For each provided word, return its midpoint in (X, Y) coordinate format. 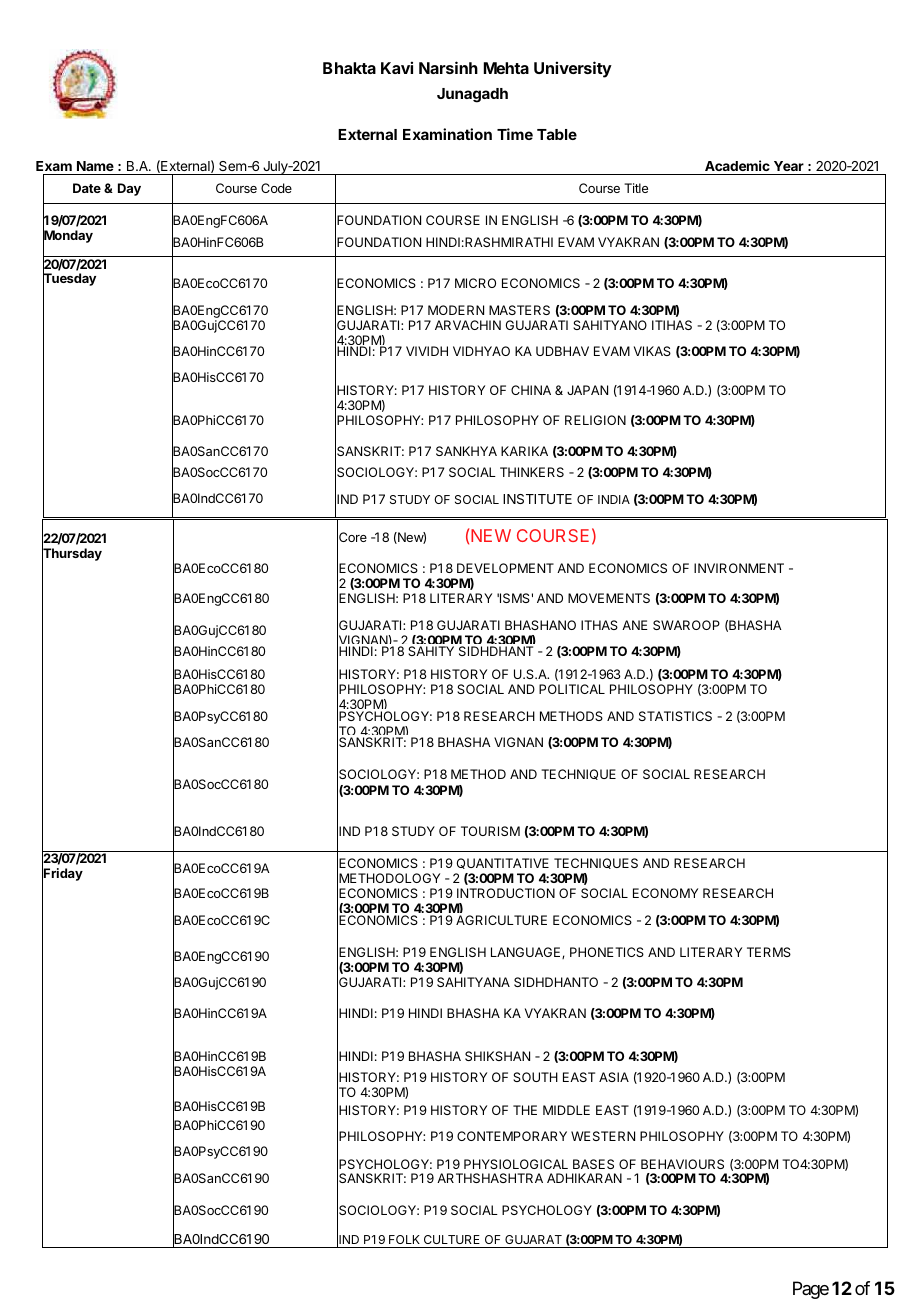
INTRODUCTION (506, 893)
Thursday (72, 555)
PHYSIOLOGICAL (516, 1164)
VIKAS (652, 351)
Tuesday (69, 280)
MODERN (456, 310)
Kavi (397, 67)
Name (95, 166)
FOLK (404, 1239)
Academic (737, 165)
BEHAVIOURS (682, 1164)
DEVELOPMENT (505, 568)
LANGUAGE (527, 953)
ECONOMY (665, 893)
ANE (635, 625)
